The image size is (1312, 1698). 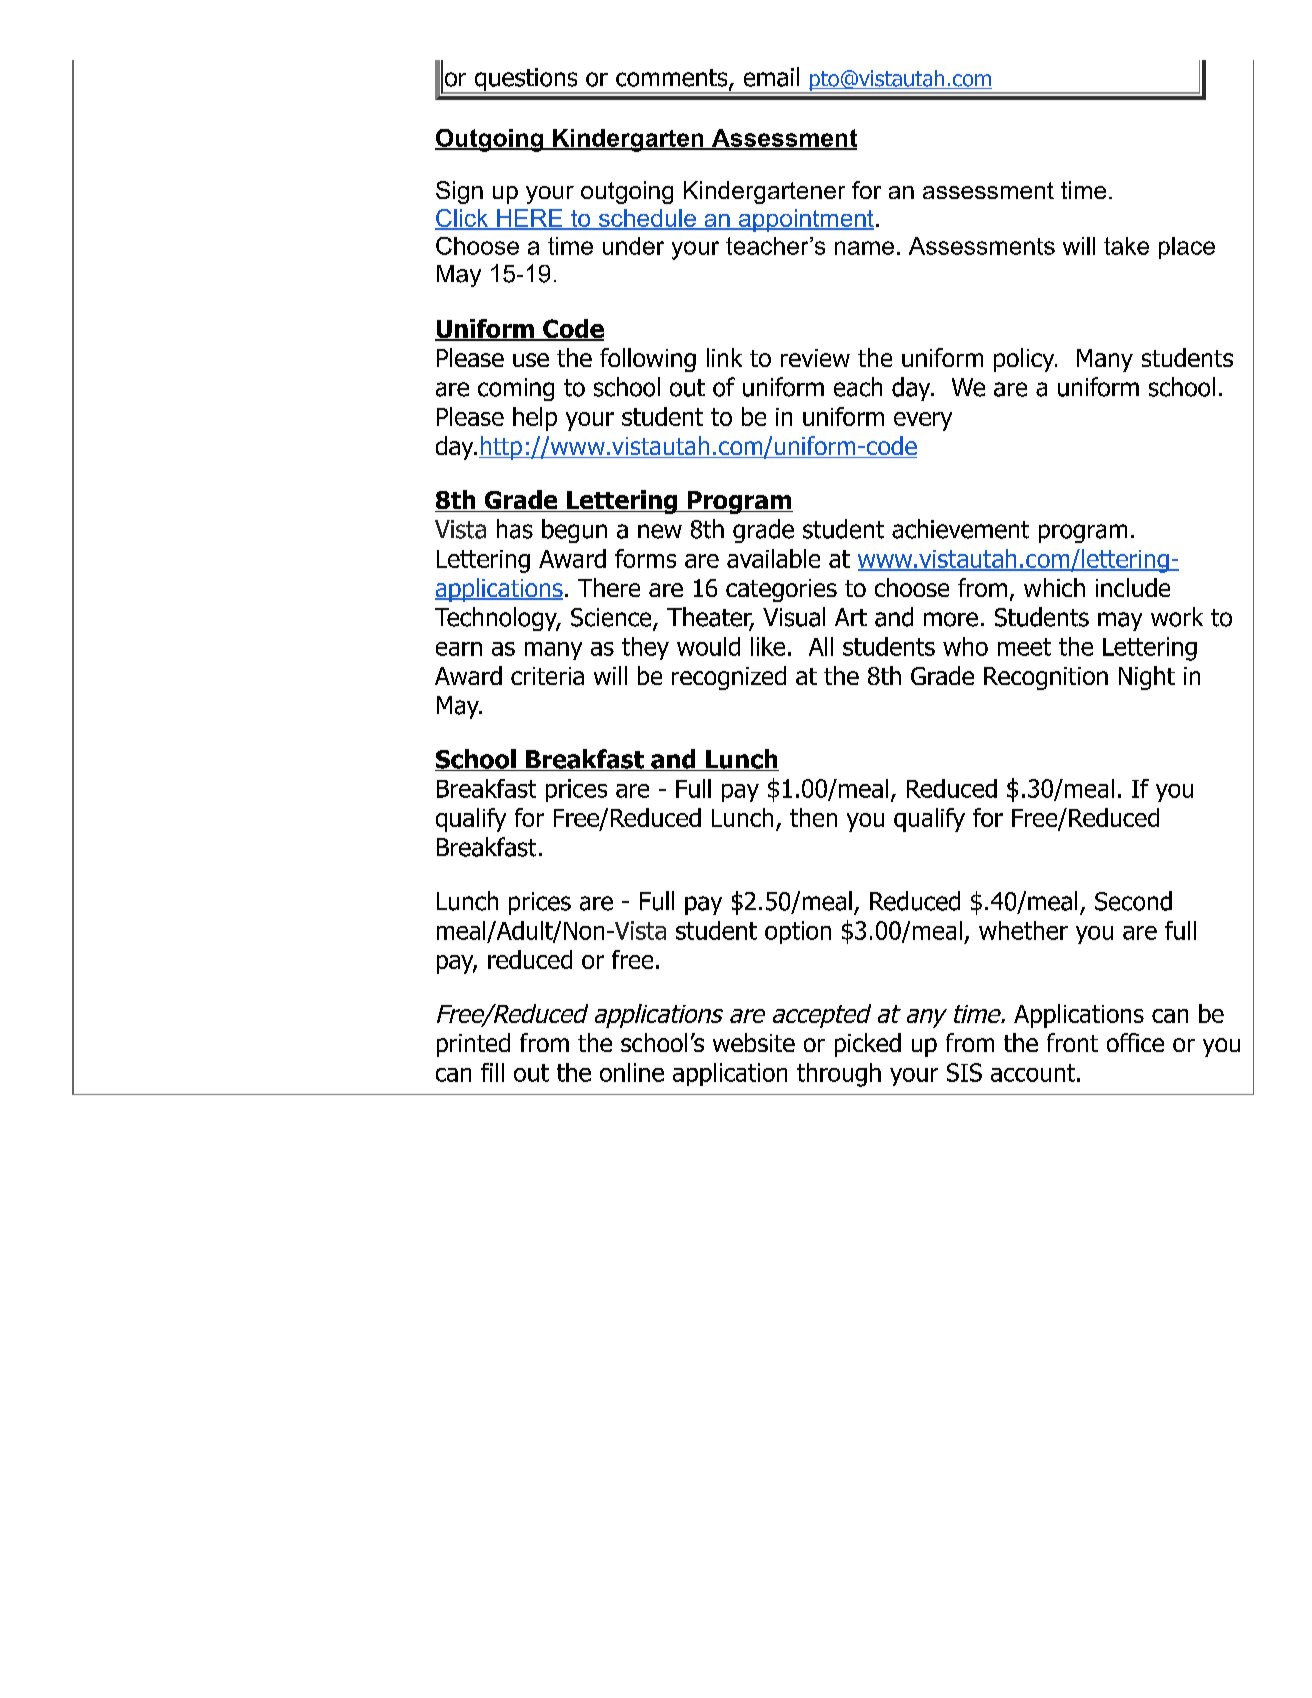 I want to click on email, so click(x=771, y=77).
